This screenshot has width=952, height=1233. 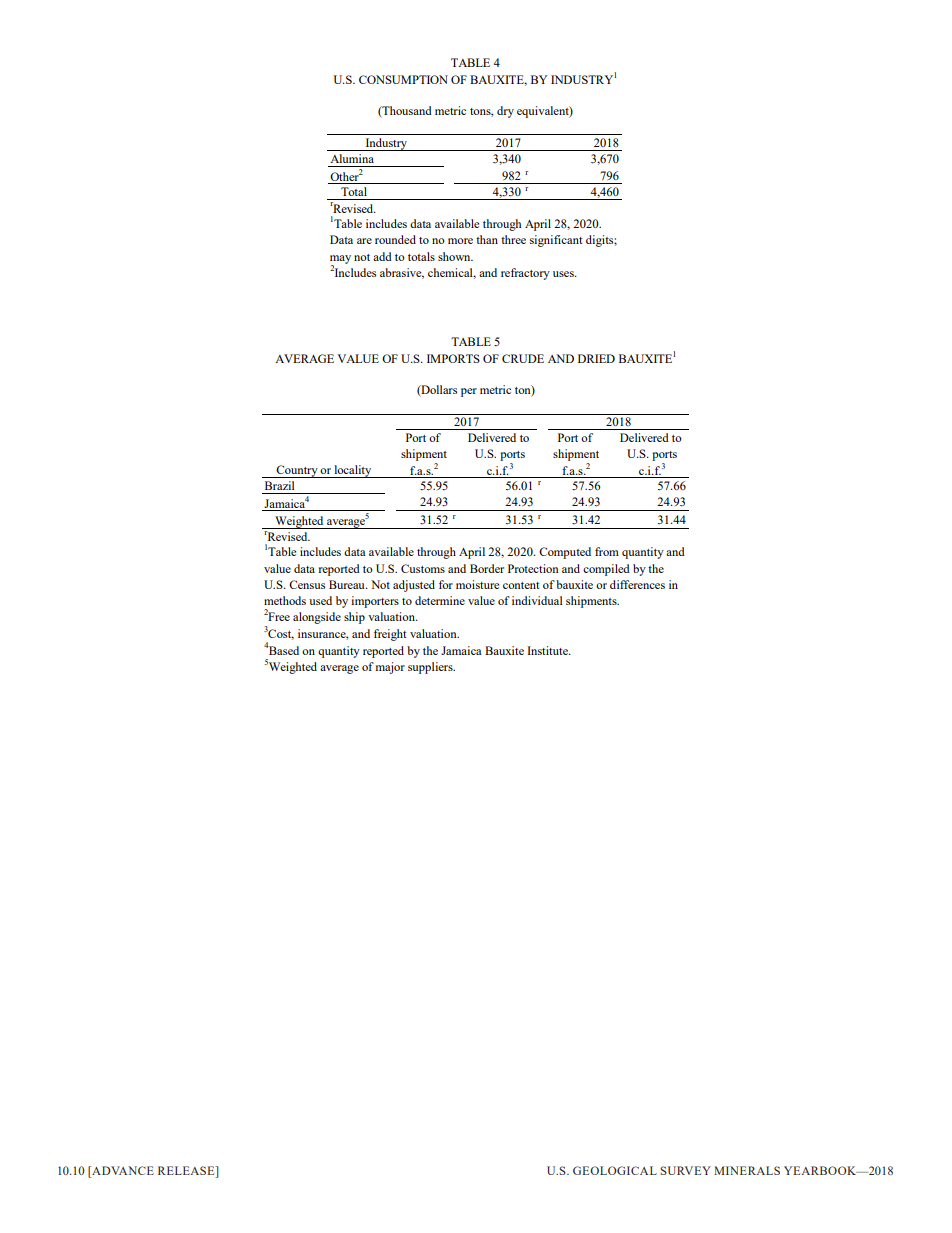 I want to click on SURVEY, so click(x=685, y=1170).
